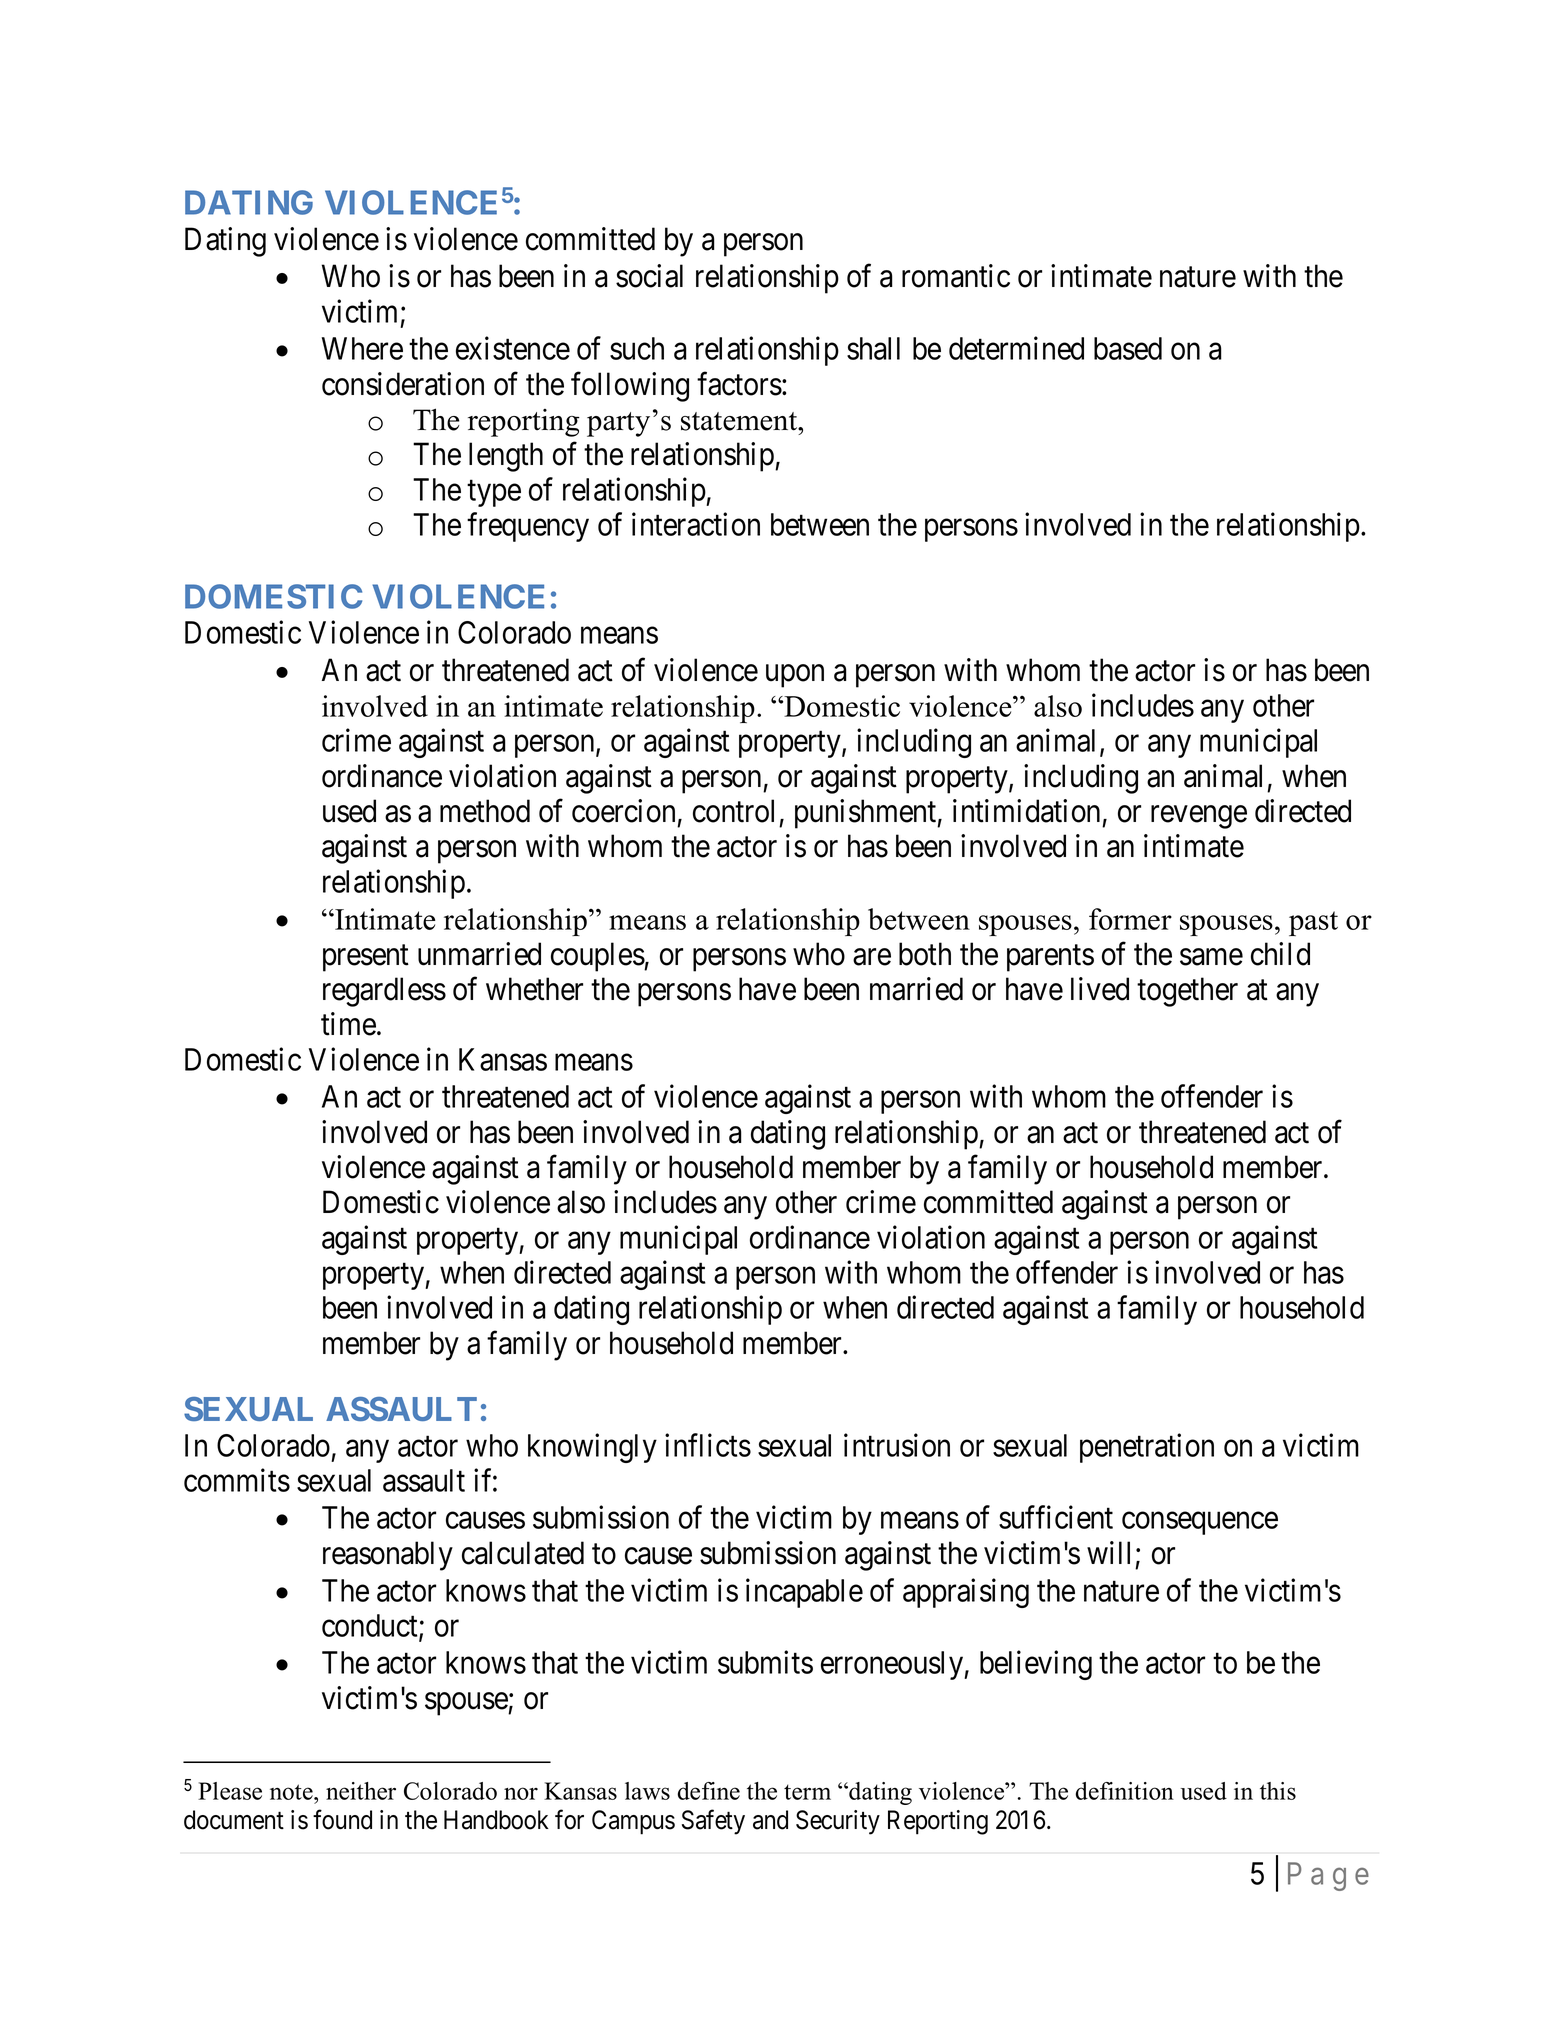  Describe the element at coordinates (348, 1024) in the screenshot. I see `time` at that location.
